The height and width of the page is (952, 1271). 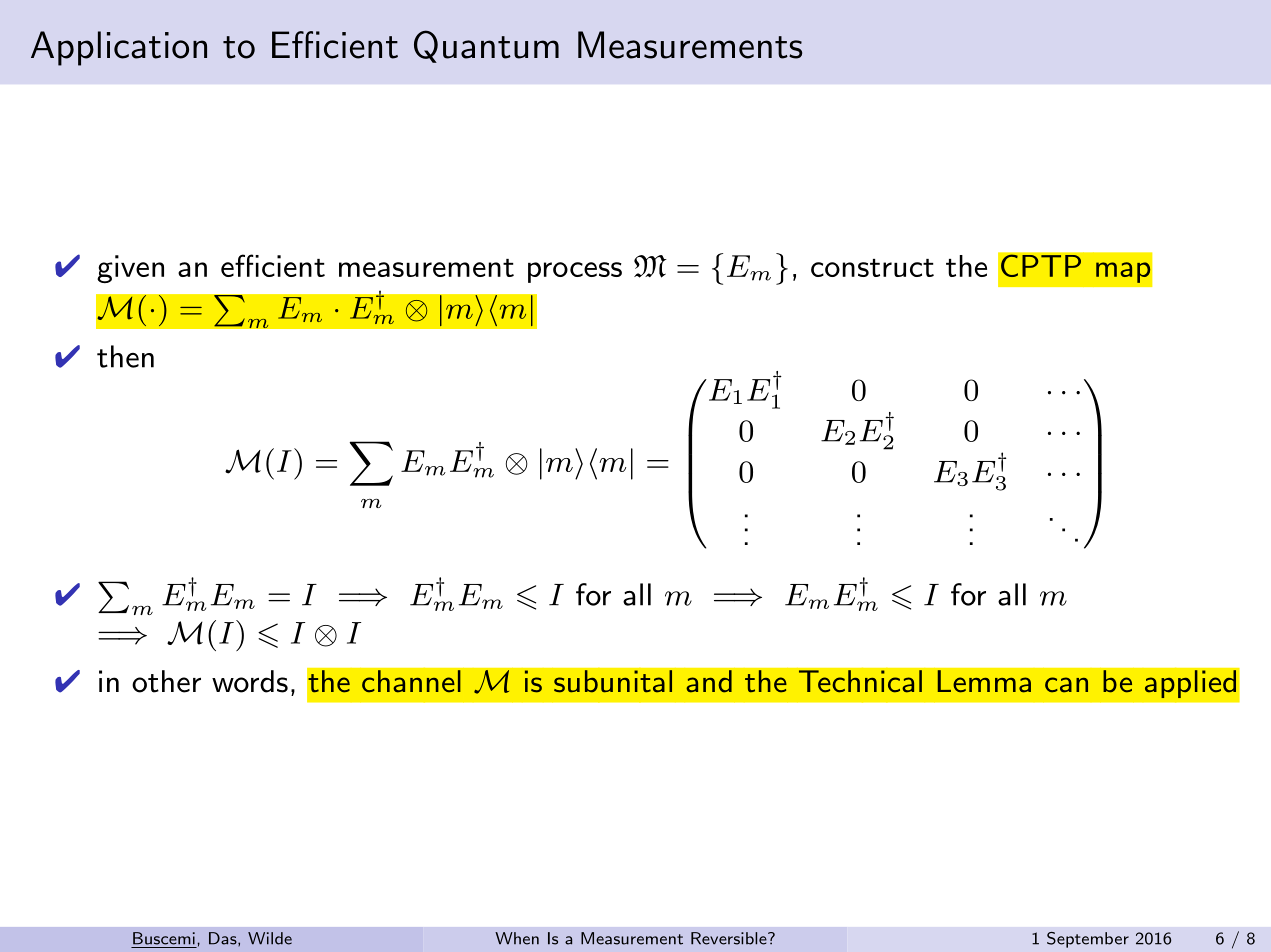 What do you see at coordinates (1066, 685) in the page?
I see `can` at bounding box center [1066, 685].
